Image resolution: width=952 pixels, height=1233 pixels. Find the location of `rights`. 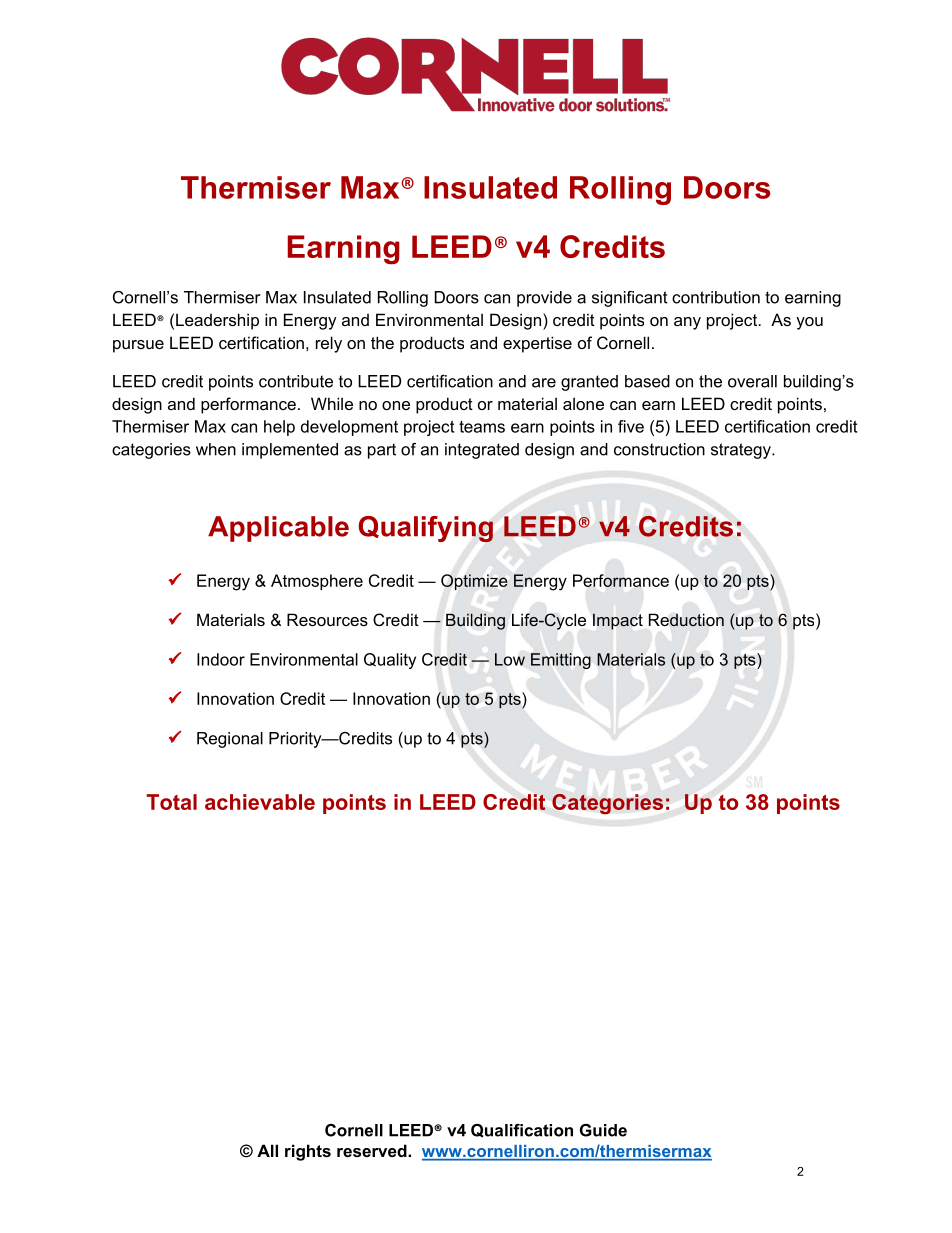

rights is located at coordinates (308, 1152).
